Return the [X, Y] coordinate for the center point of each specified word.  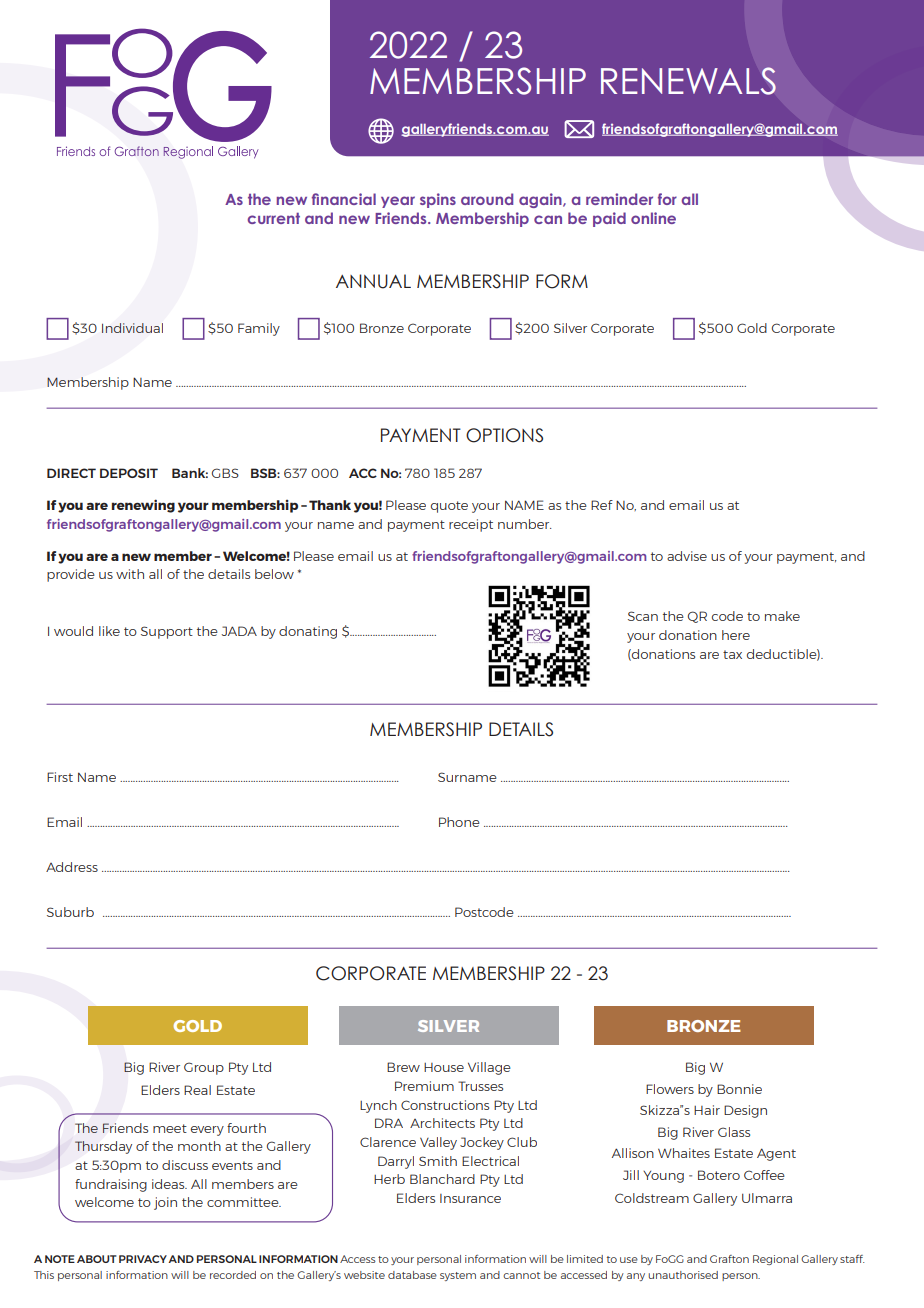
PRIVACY [143, 1259]
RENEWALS [688, 81]
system [458, 1276]
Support [167, 632]
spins [438, 200]
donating [308, 632]
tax [732, 654]
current [274, 218]
